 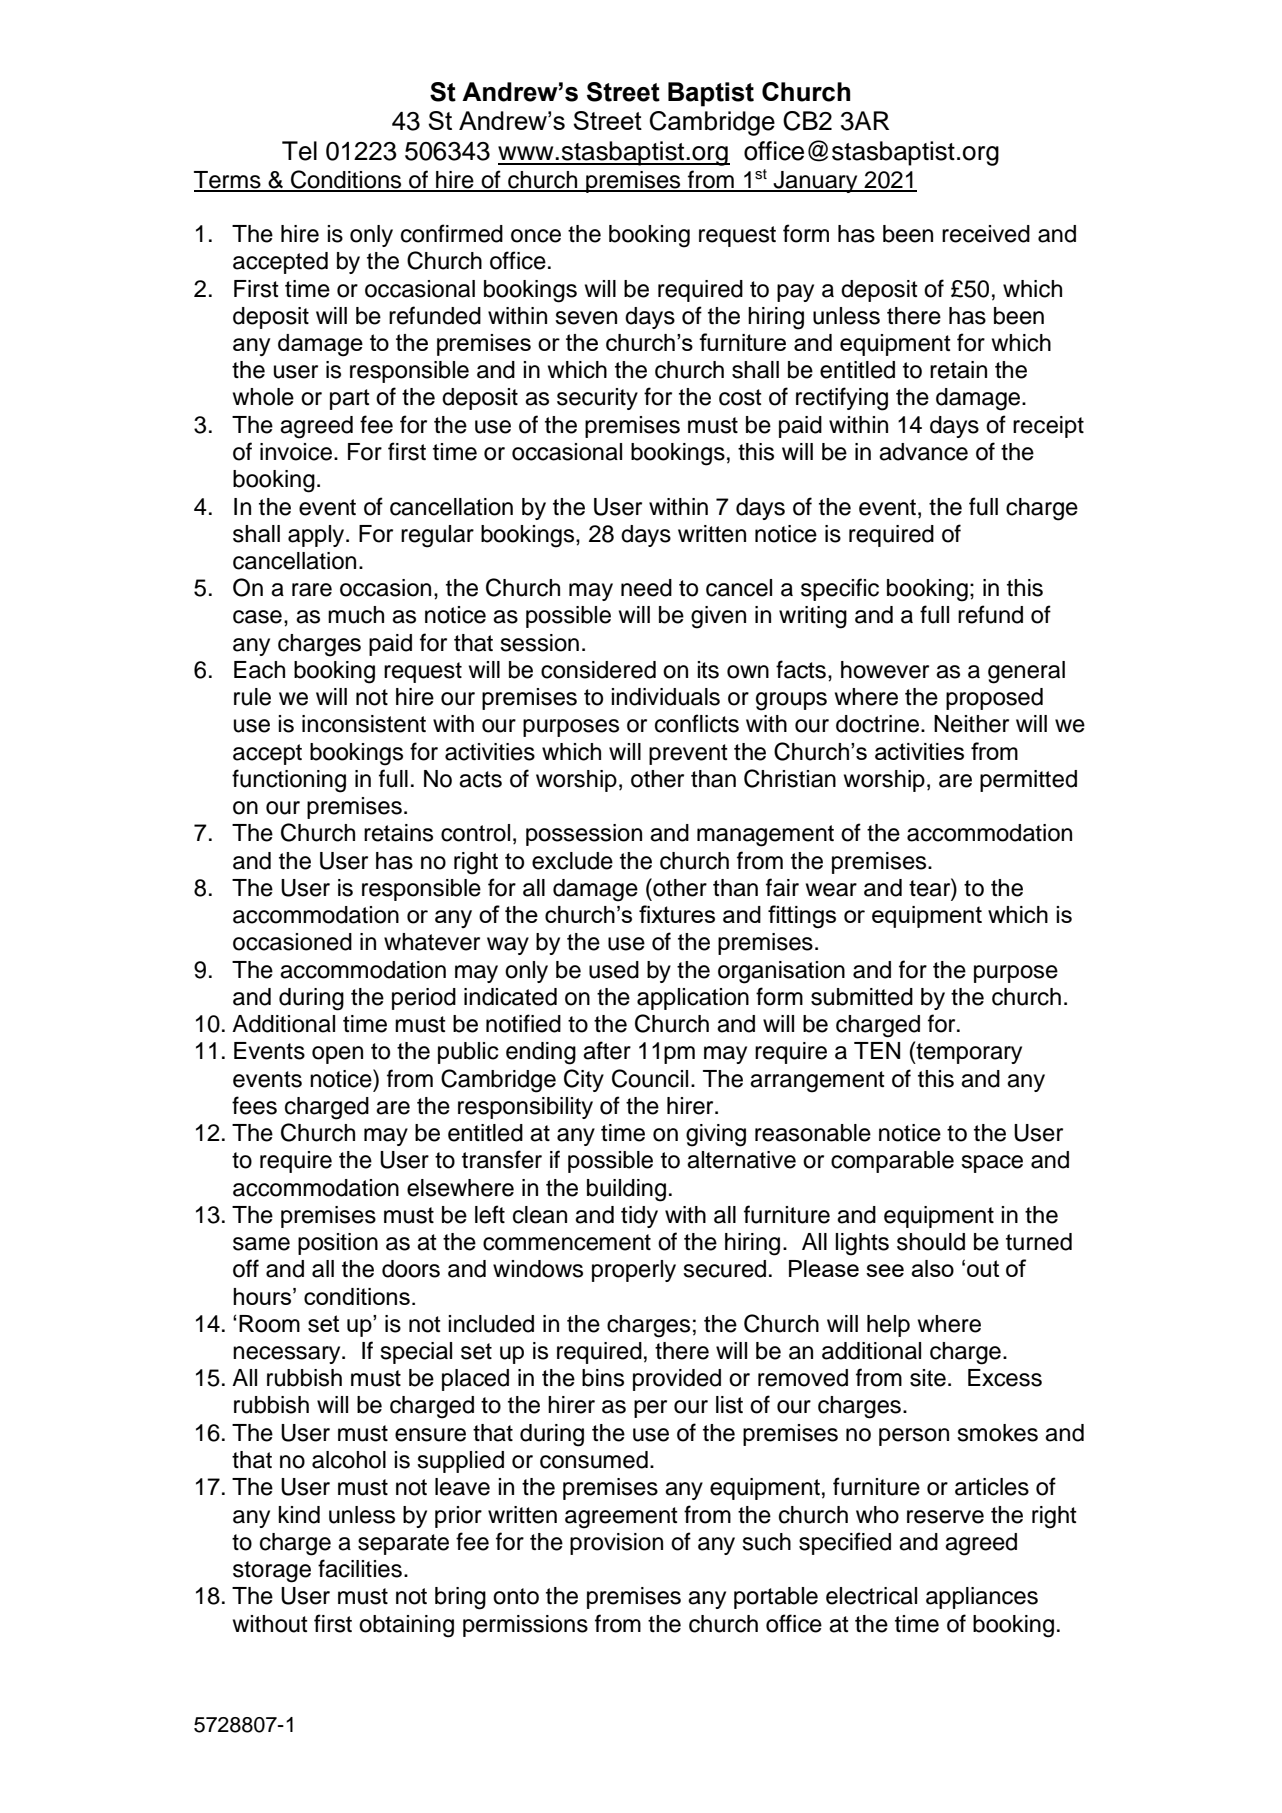 I want to click on properly, so click(x=634, y=1271).
